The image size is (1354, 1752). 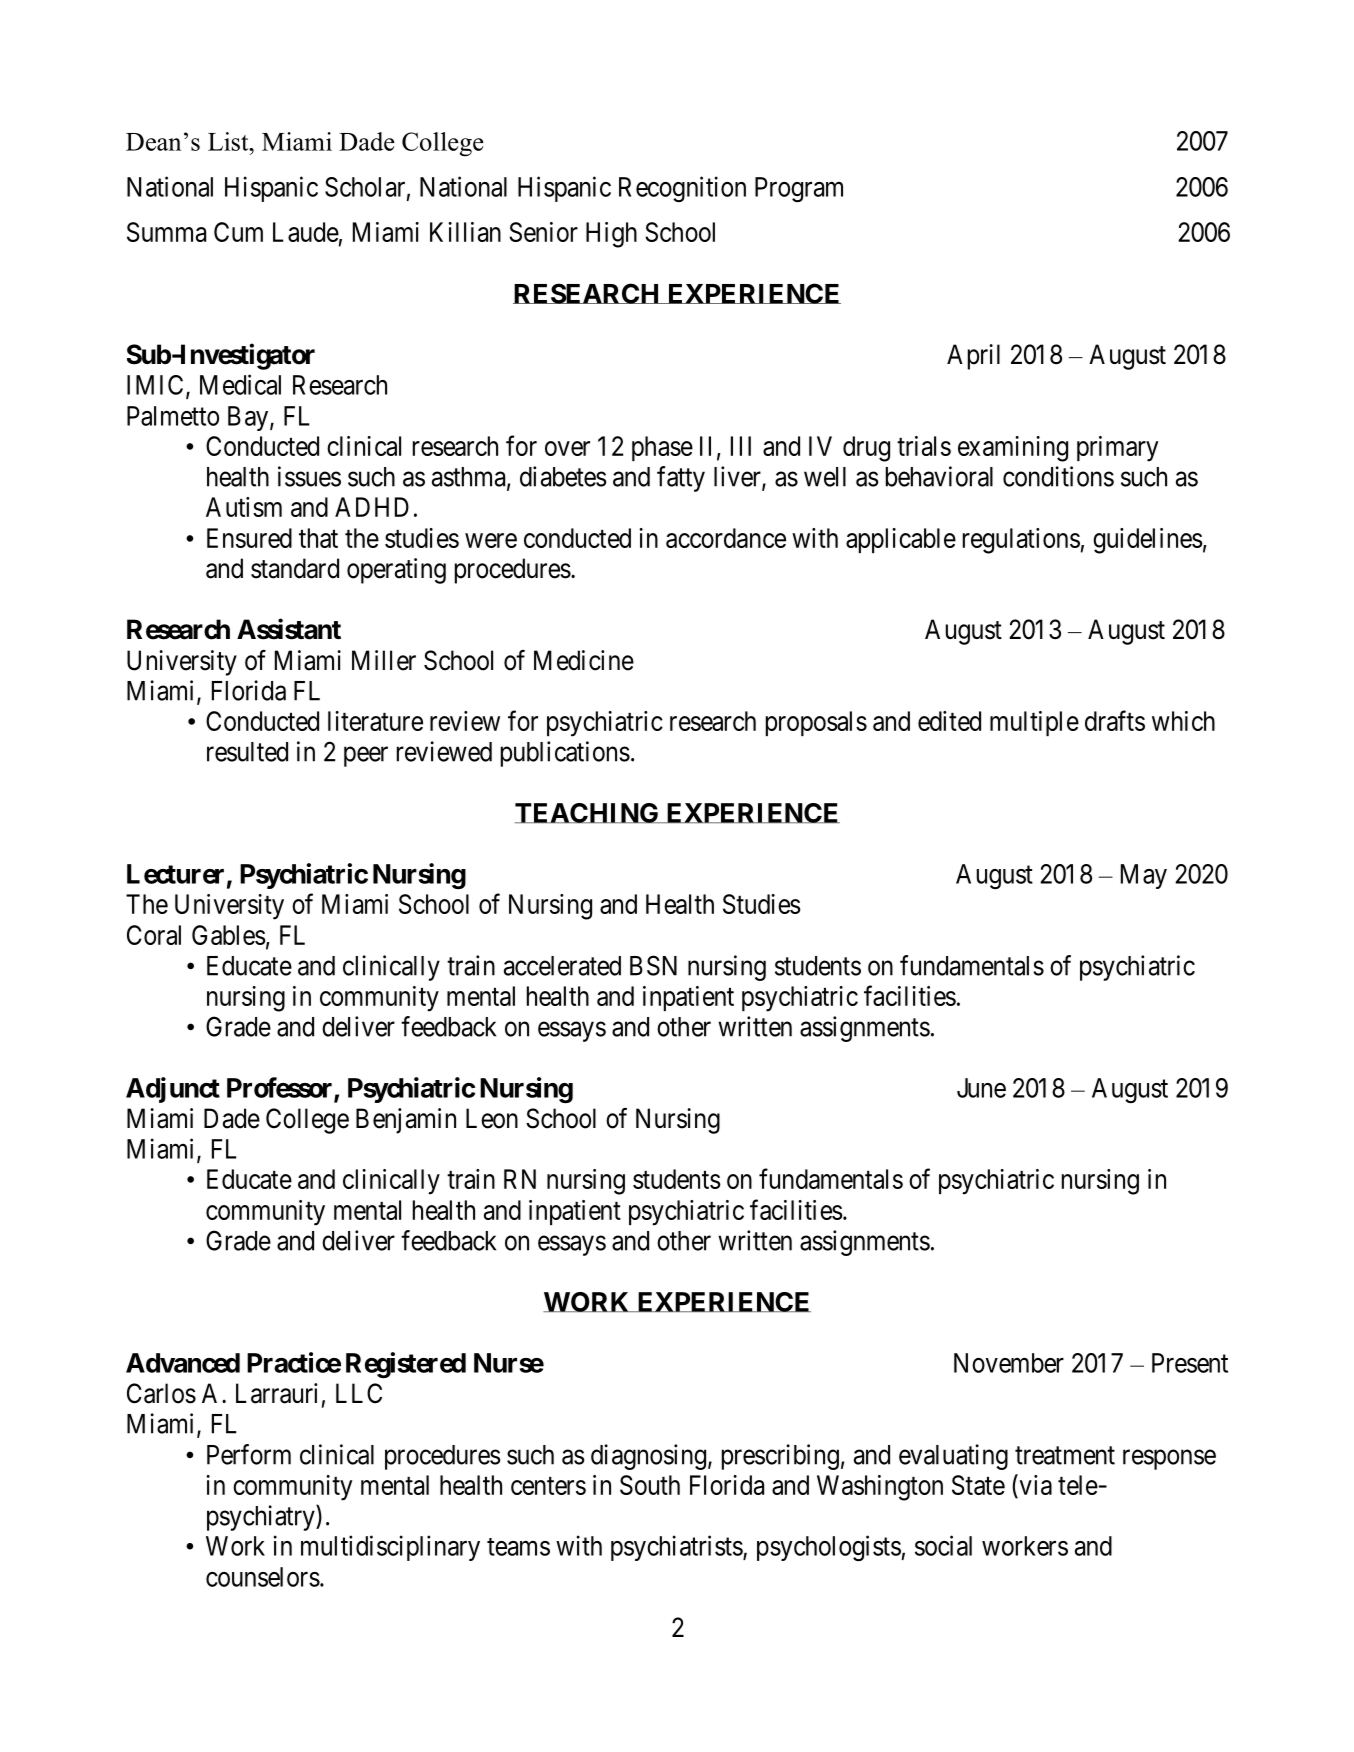 What do you see at coordinates (584, 660) in the screenshot?
I see `Medicine` at bounding box center [584, 660].
